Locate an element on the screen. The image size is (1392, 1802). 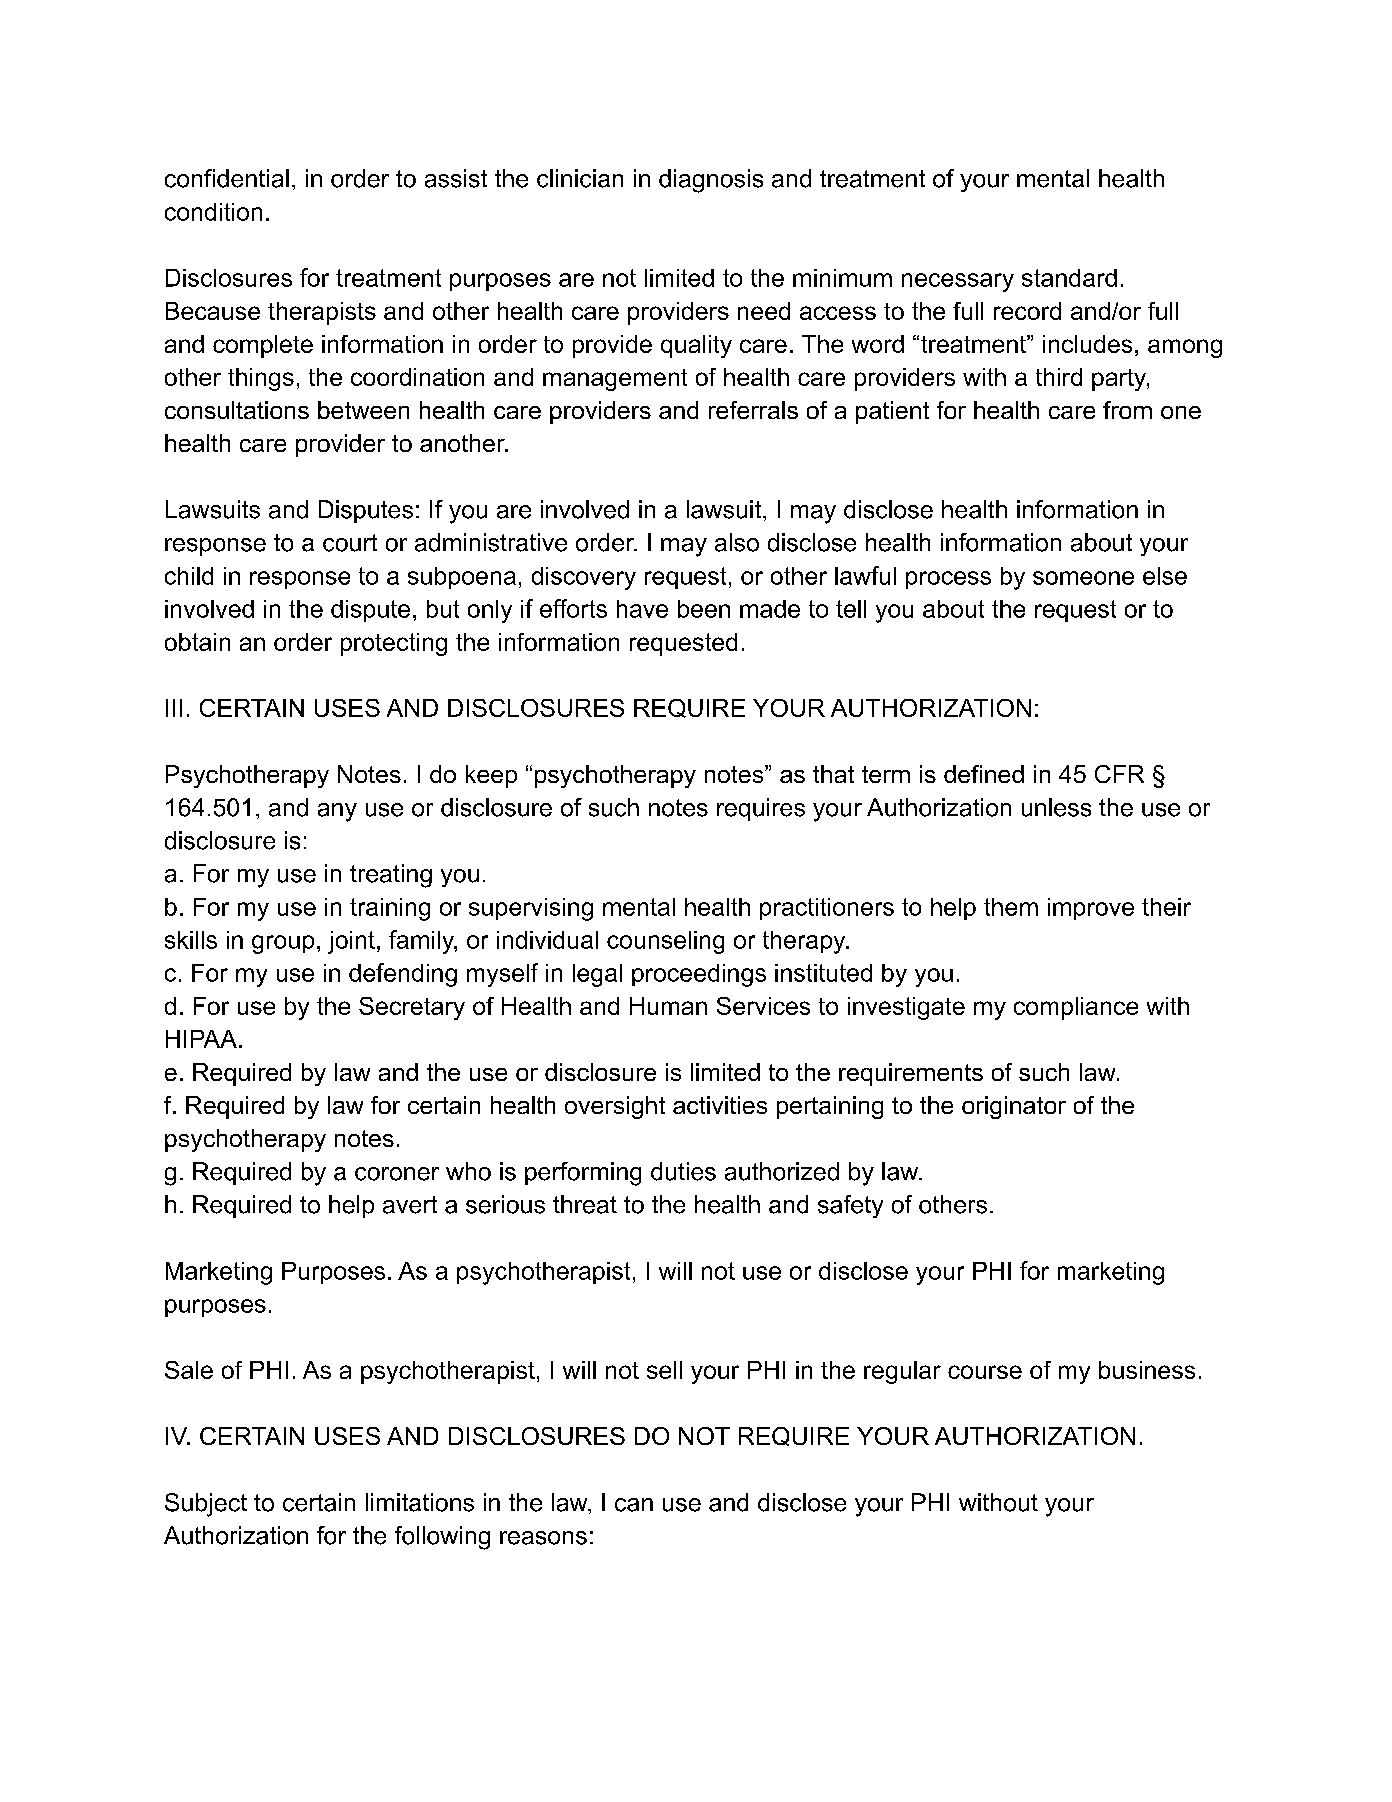
diagnosis is located at coordinates (711, 181).
